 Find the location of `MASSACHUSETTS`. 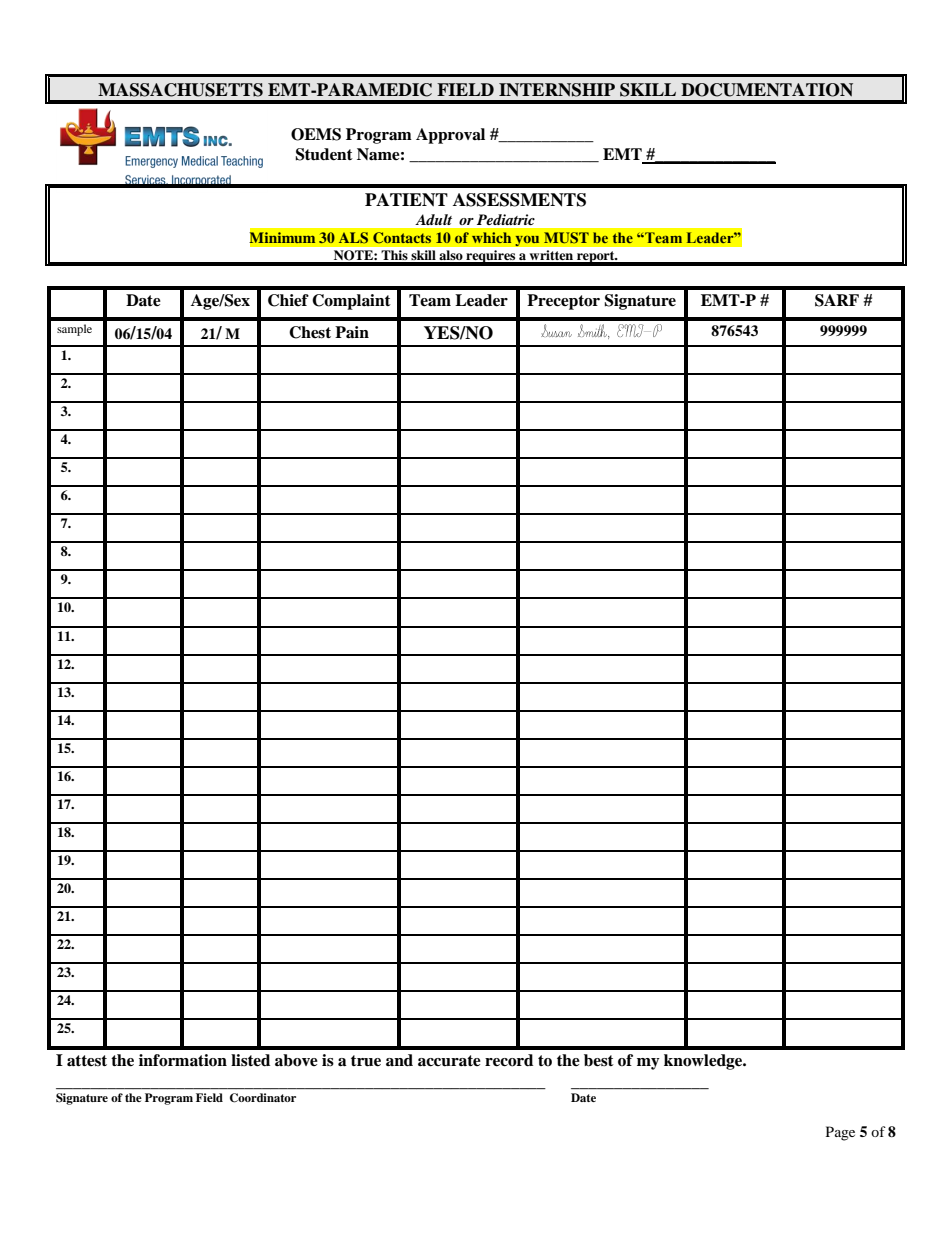

MASSACHUSETTS is located at coordinates (180, 90).
